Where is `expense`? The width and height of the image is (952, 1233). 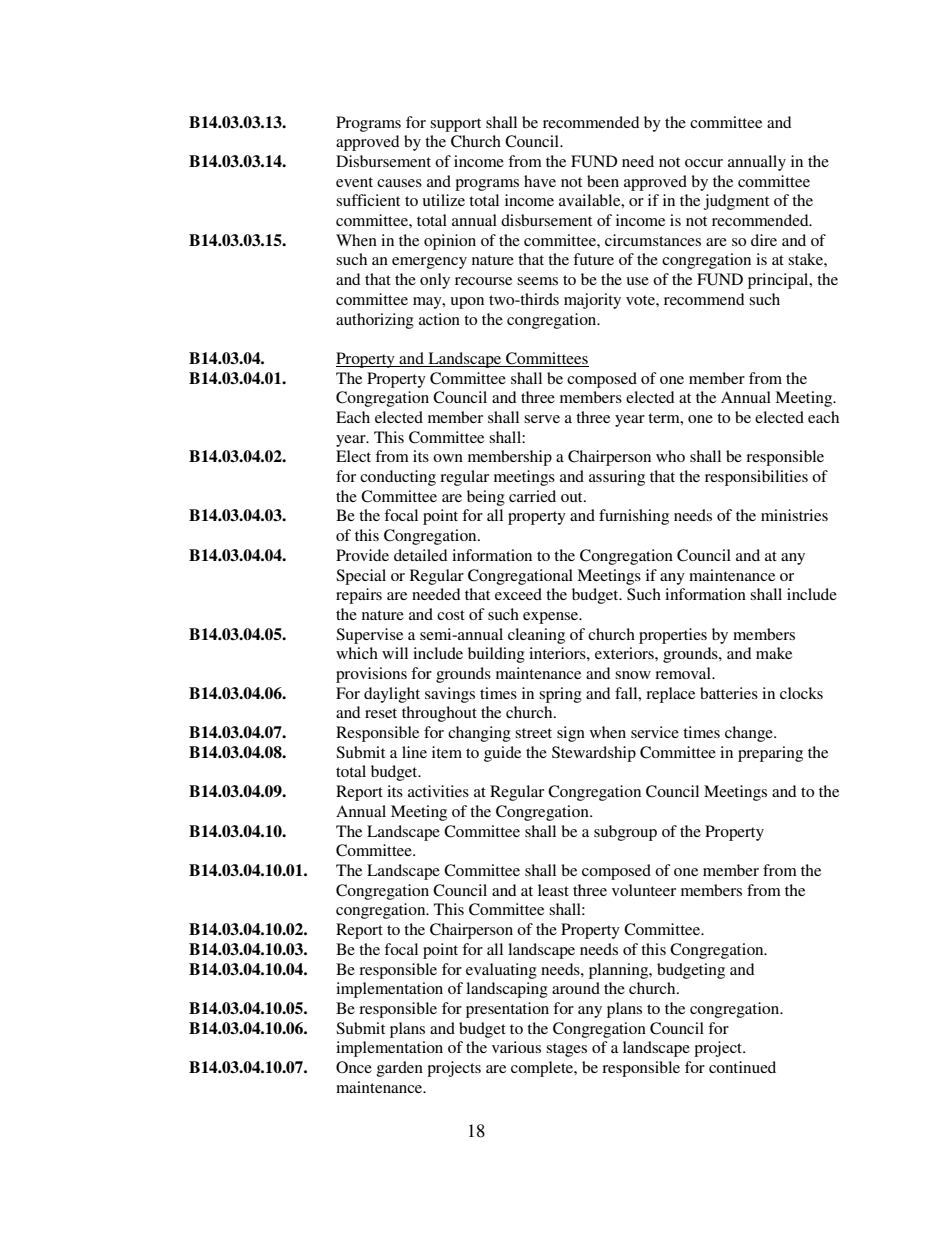 expense is located at coordinates (552, 618).
